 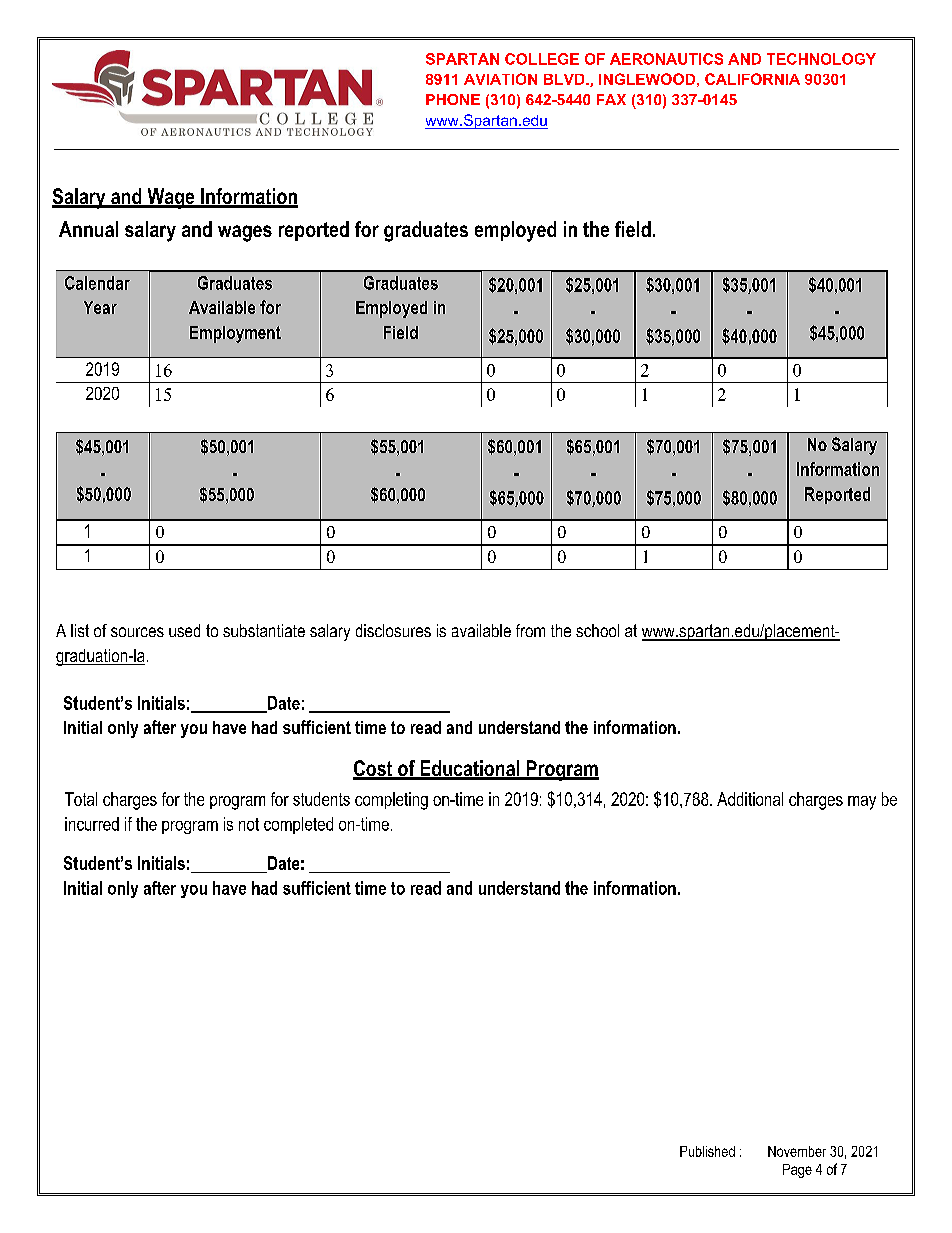 I want to click on FAX, so click(x=611, y=99).
